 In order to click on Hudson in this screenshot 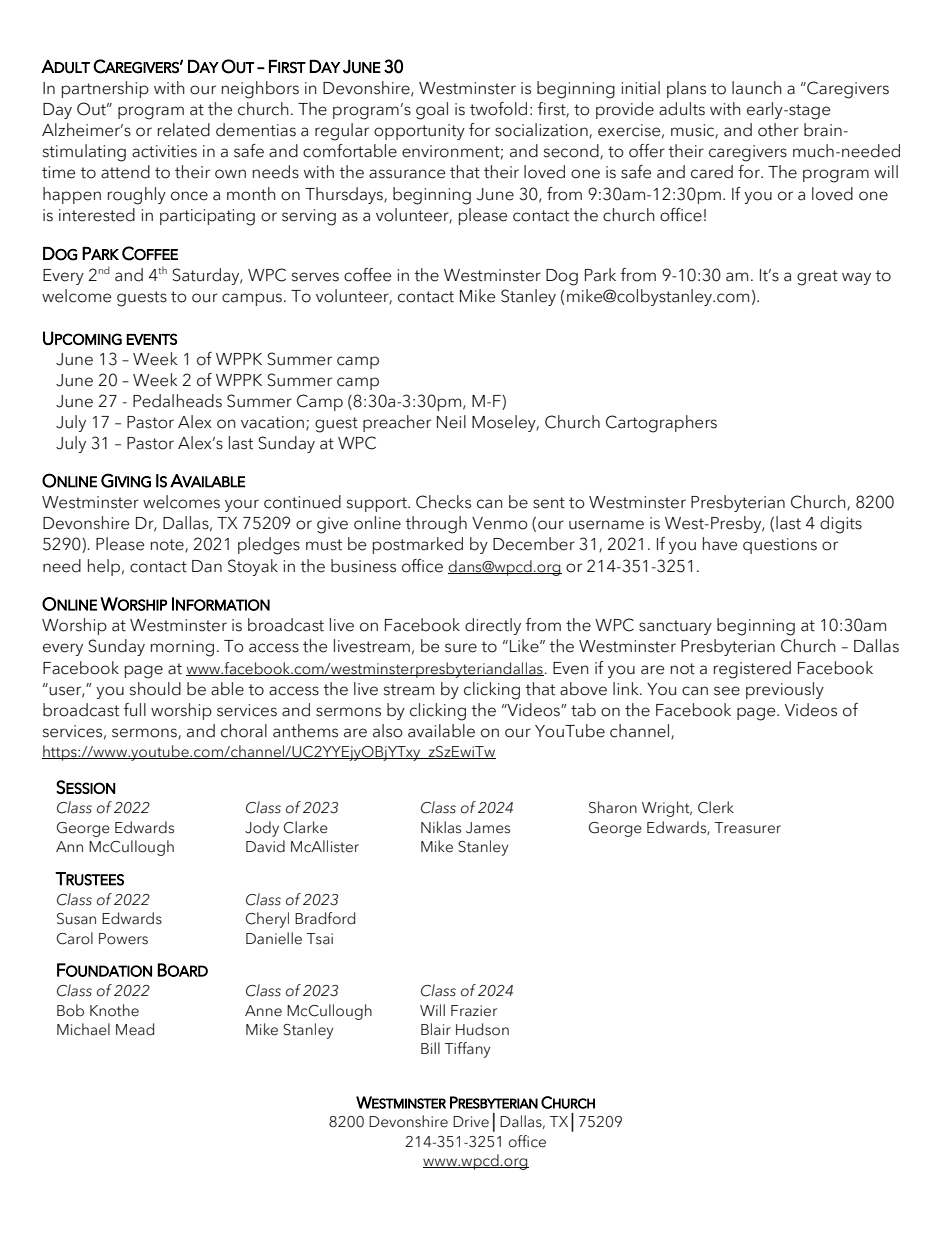, I will do `click(482, 1029)`.
